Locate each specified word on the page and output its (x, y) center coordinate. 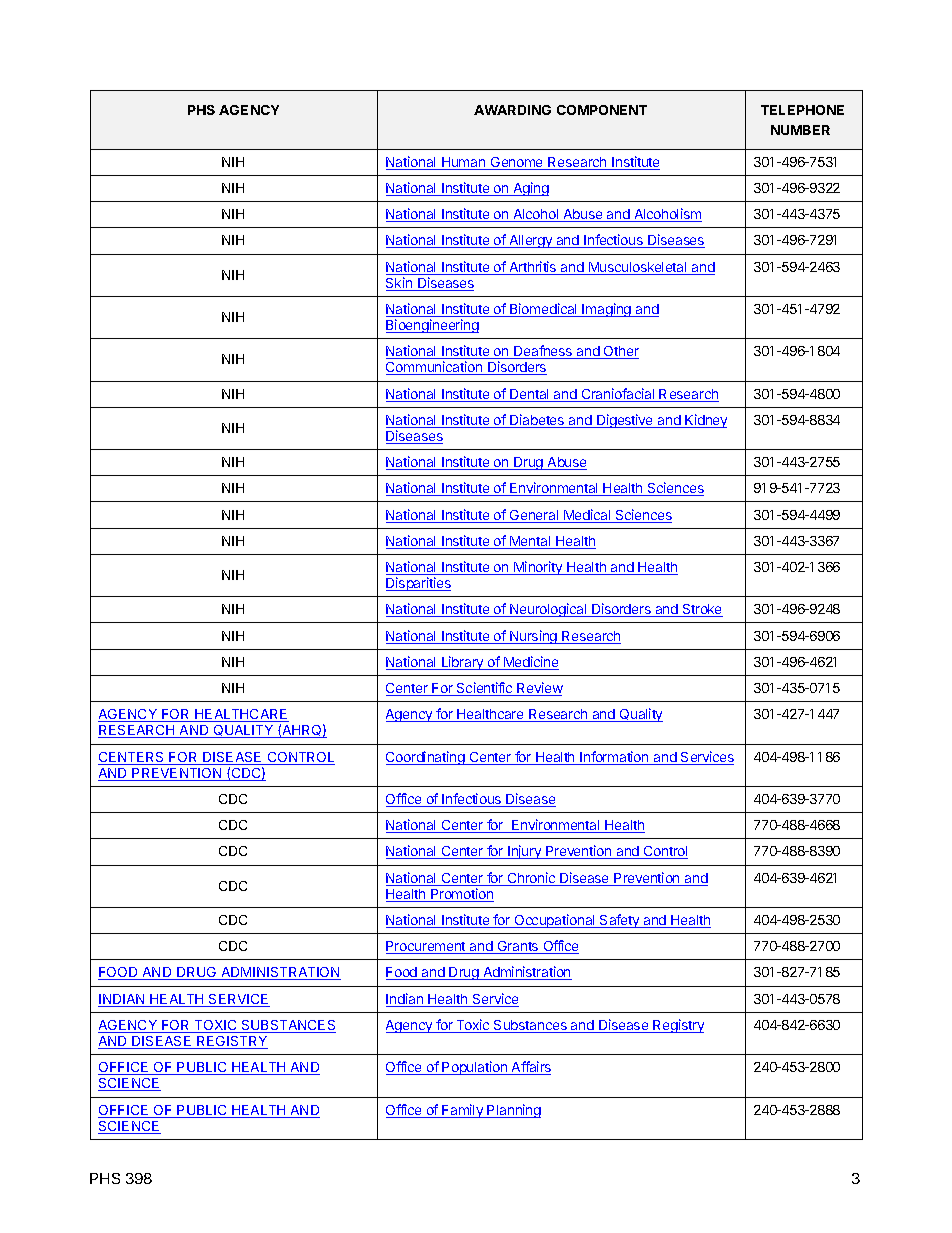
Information (614, 758)
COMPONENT (602, 110)
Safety (620, 921)
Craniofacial (618, 395)
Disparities (418, 584)
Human (464, 163)
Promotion (461, 895)
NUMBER (800, 130)
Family (463, 1111)
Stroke (701, 610)
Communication (435, 368)
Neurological (548, 610)
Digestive (625, 421)
